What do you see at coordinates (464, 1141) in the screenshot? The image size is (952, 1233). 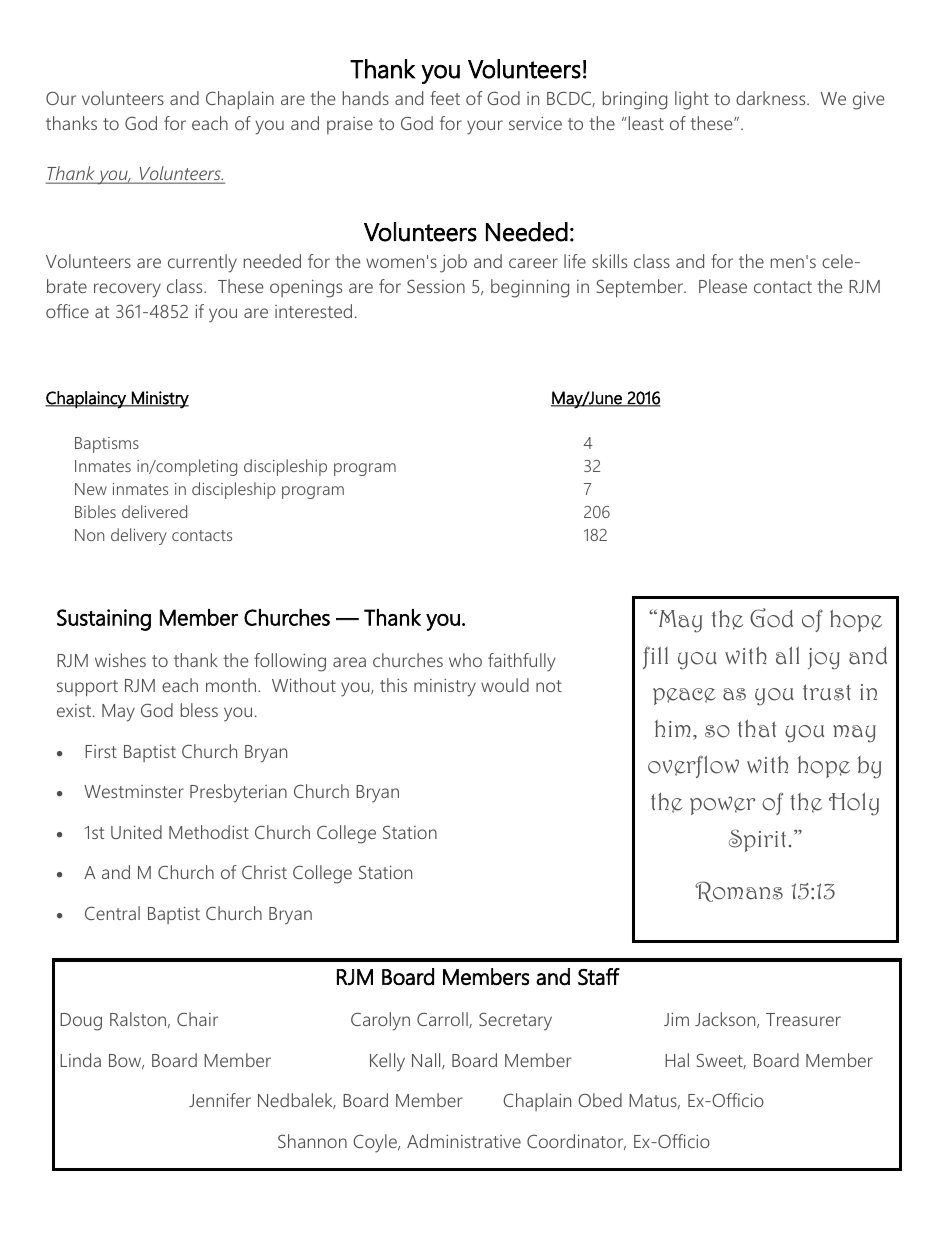 I see `Administrative` at bounding box center [464, 1141].
